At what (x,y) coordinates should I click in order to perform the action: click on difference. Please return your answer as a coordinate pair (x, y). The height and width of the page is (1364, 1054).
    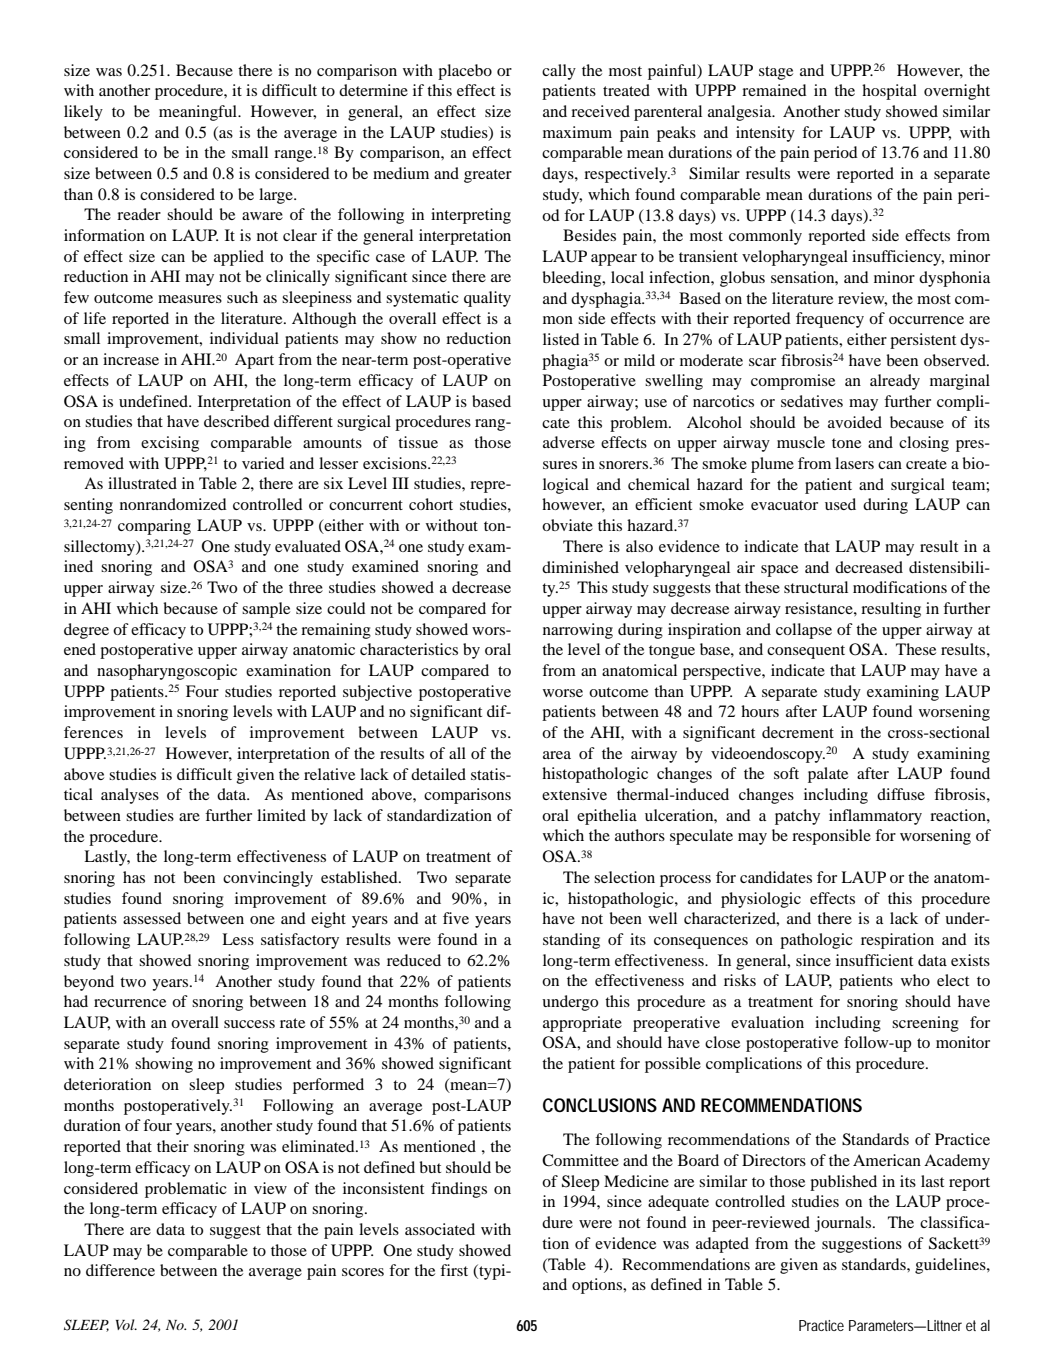
    Looking at the image, I should click on (120, 1270).
